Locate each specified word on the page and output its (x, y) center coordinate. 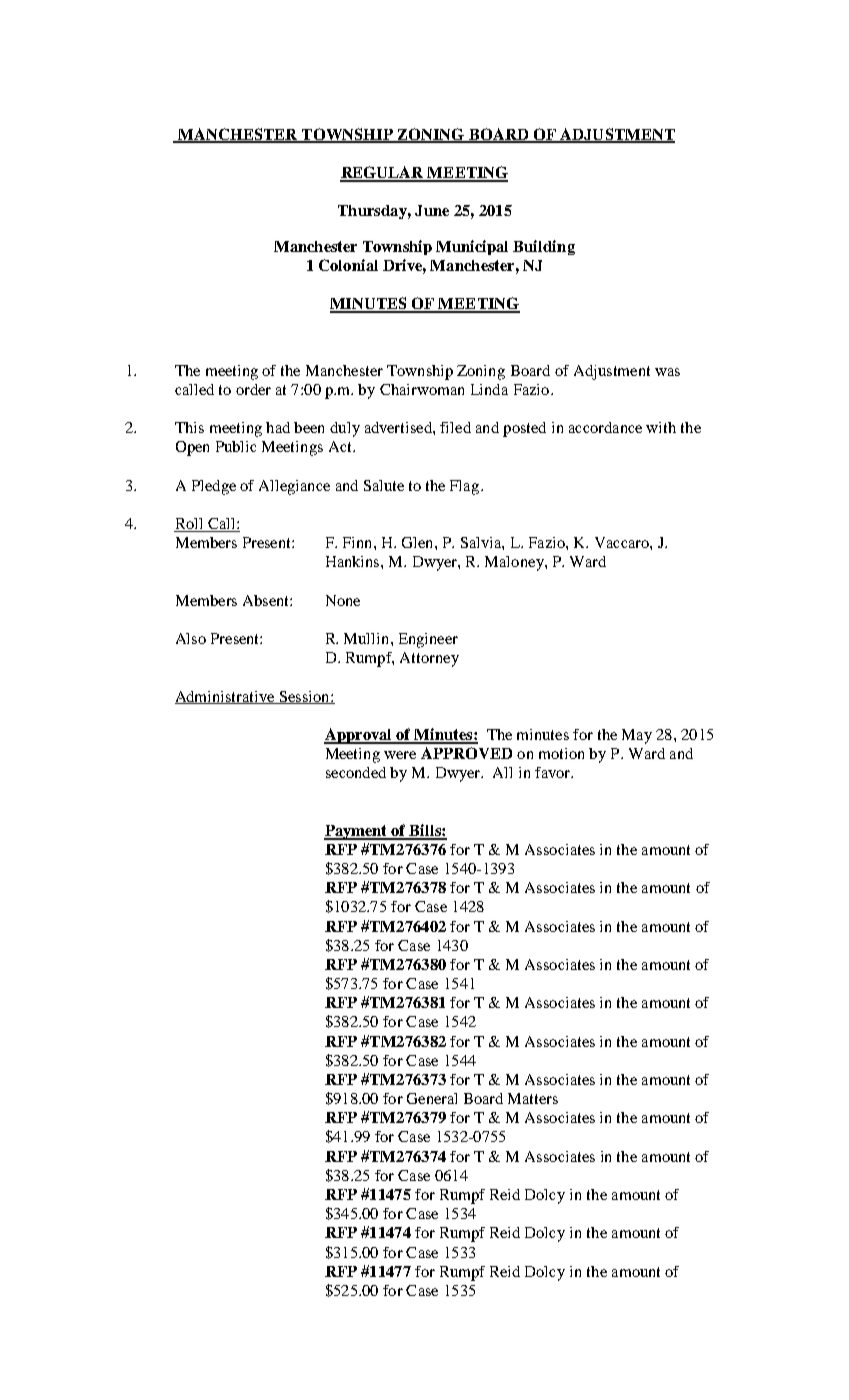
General (432, 1098)
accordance (605, 427)
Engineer (428, 640)
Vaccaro (623, 542)
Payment (357, 832)
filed (455, 427)
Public (236, 446)
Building (544, 247)
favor (554, 772)
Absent (267, 600)
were (400, 755)
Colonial (348, 265)
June (432, 210)
